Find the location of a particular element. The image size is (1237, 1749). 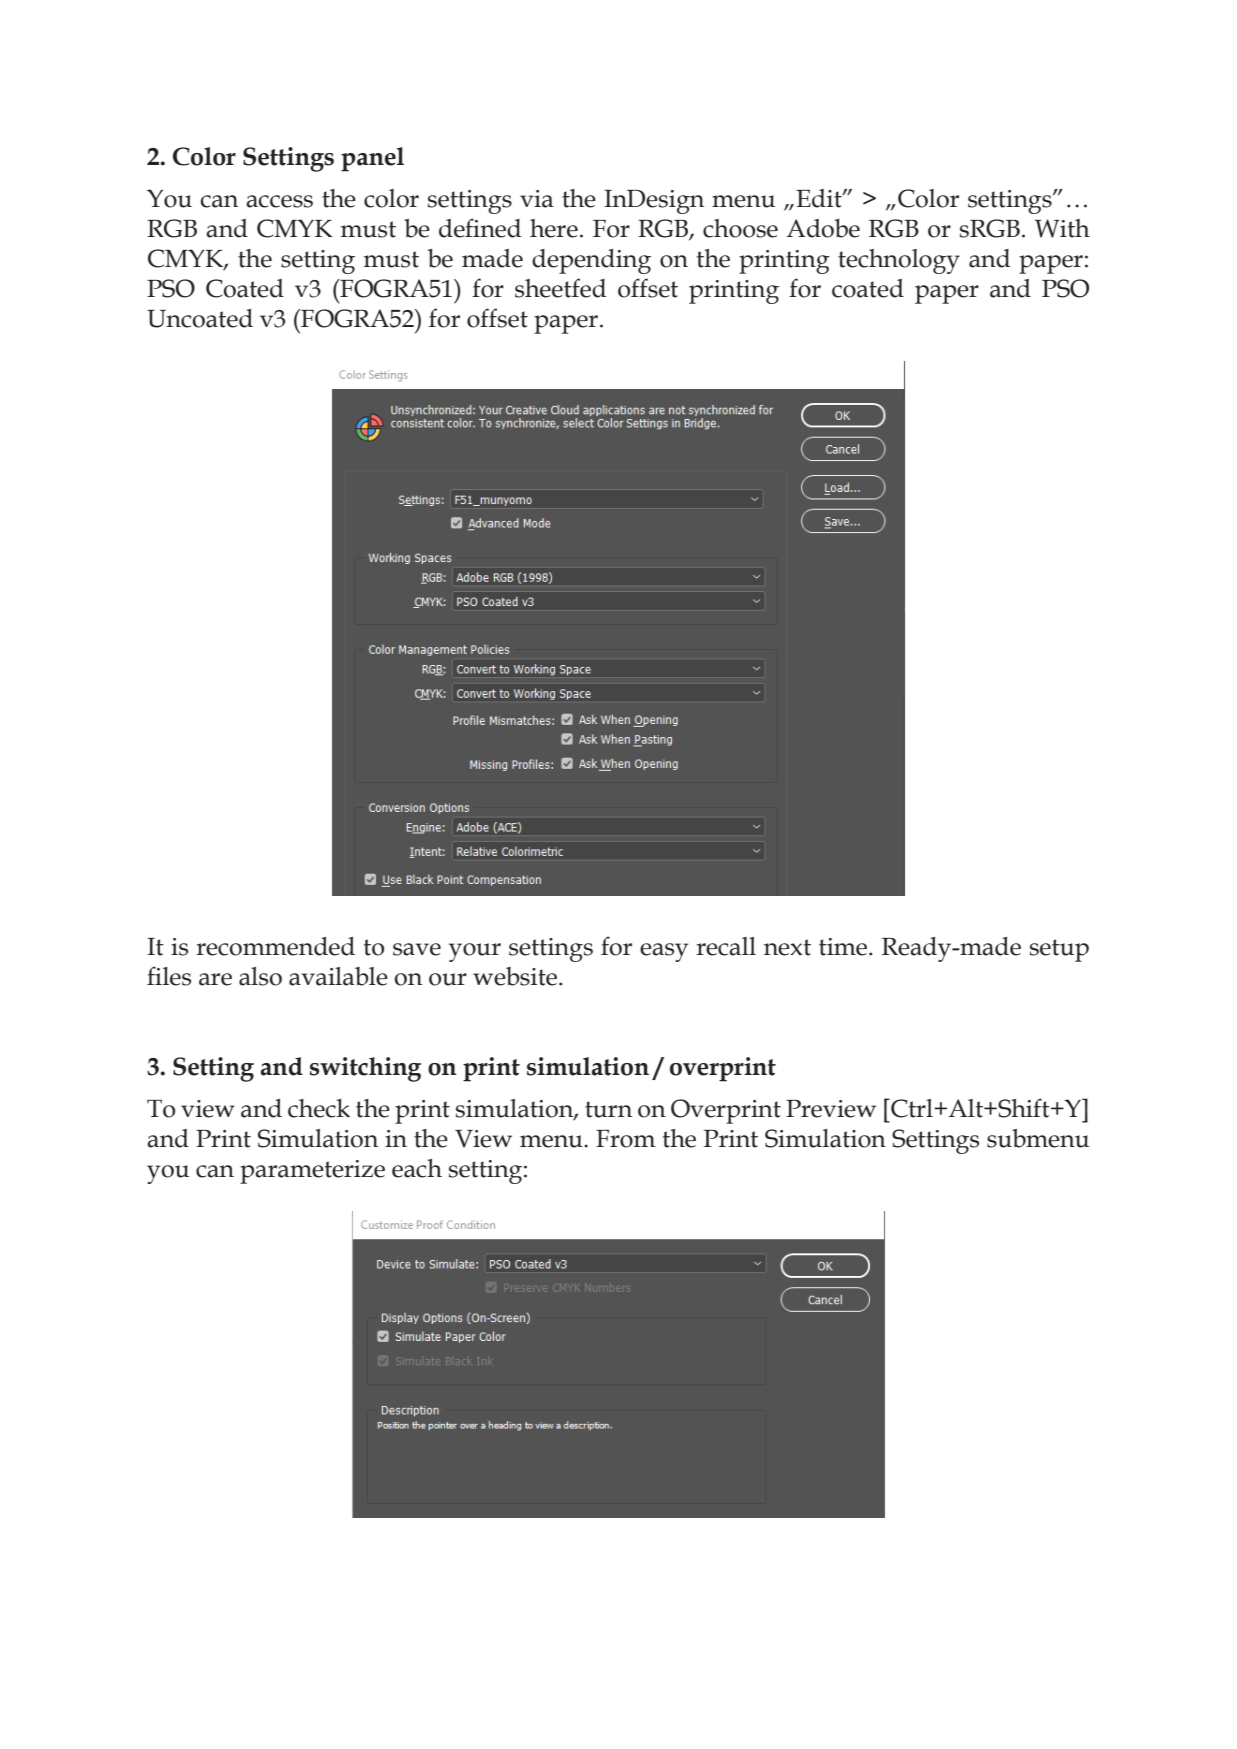

easy is located at coordinates (664, 952).
